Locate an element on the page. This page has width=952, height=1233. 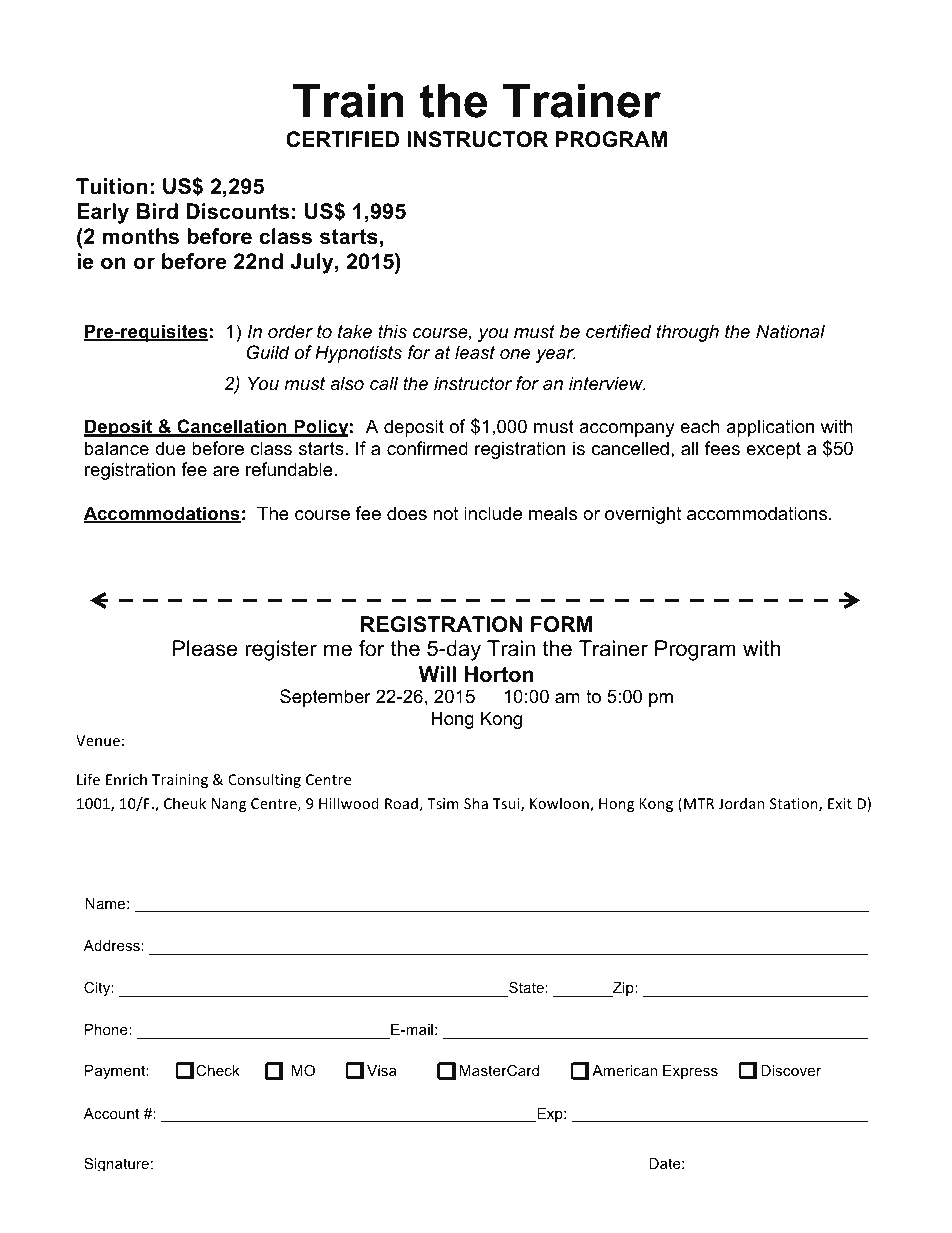
this is located at coordinates (392, 331).
